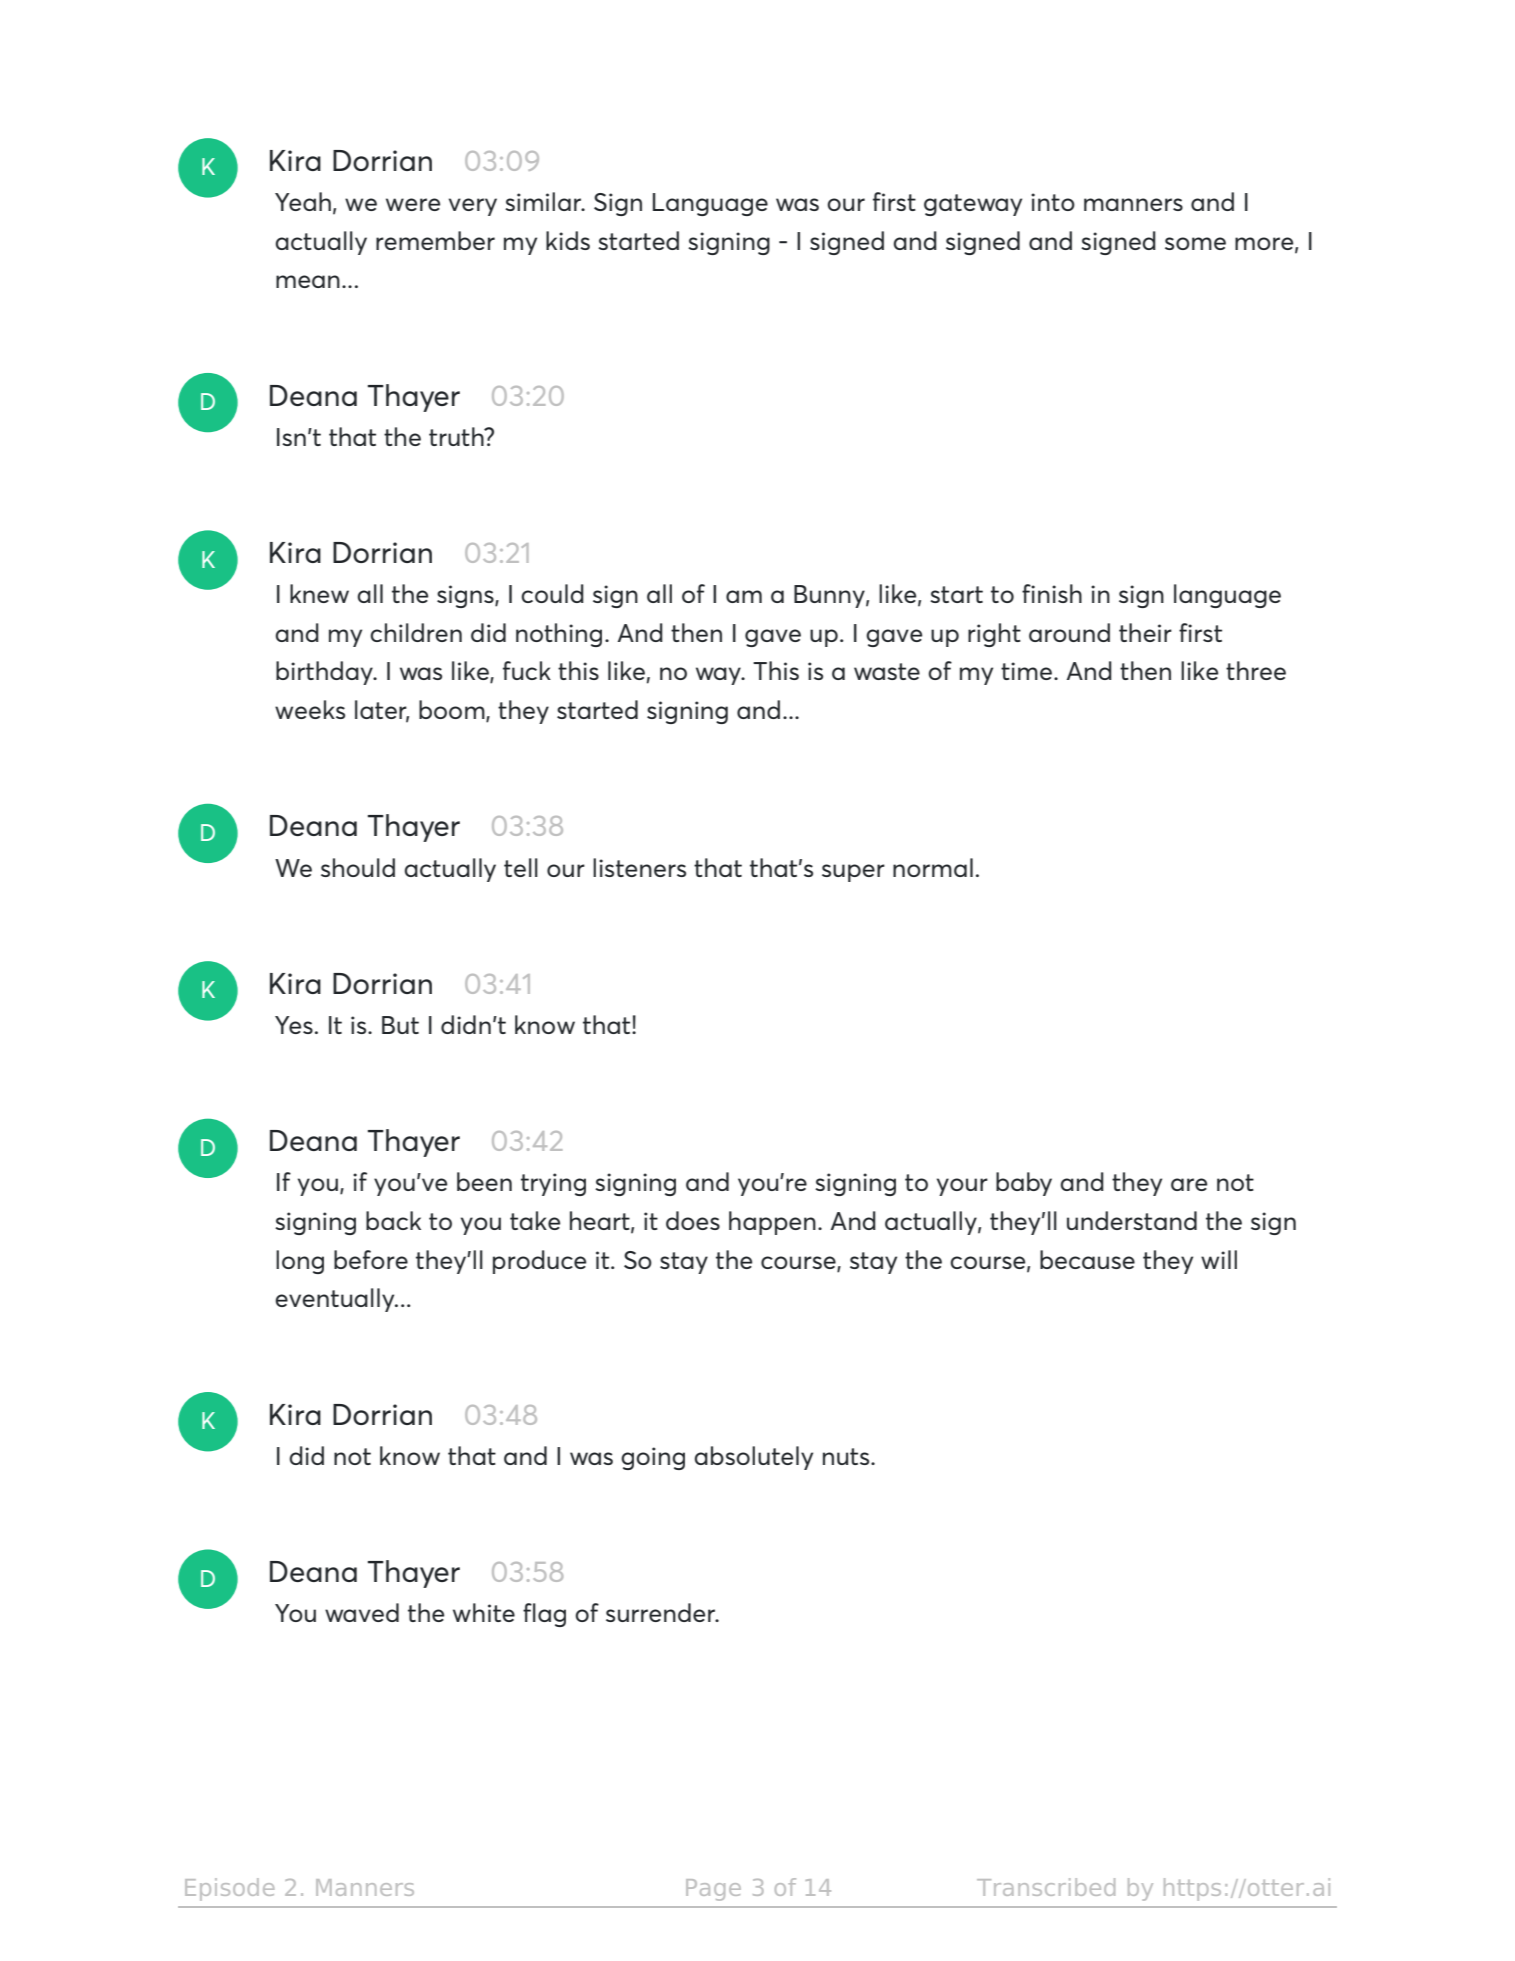  I want to click on listeners, so click(639, 867).
